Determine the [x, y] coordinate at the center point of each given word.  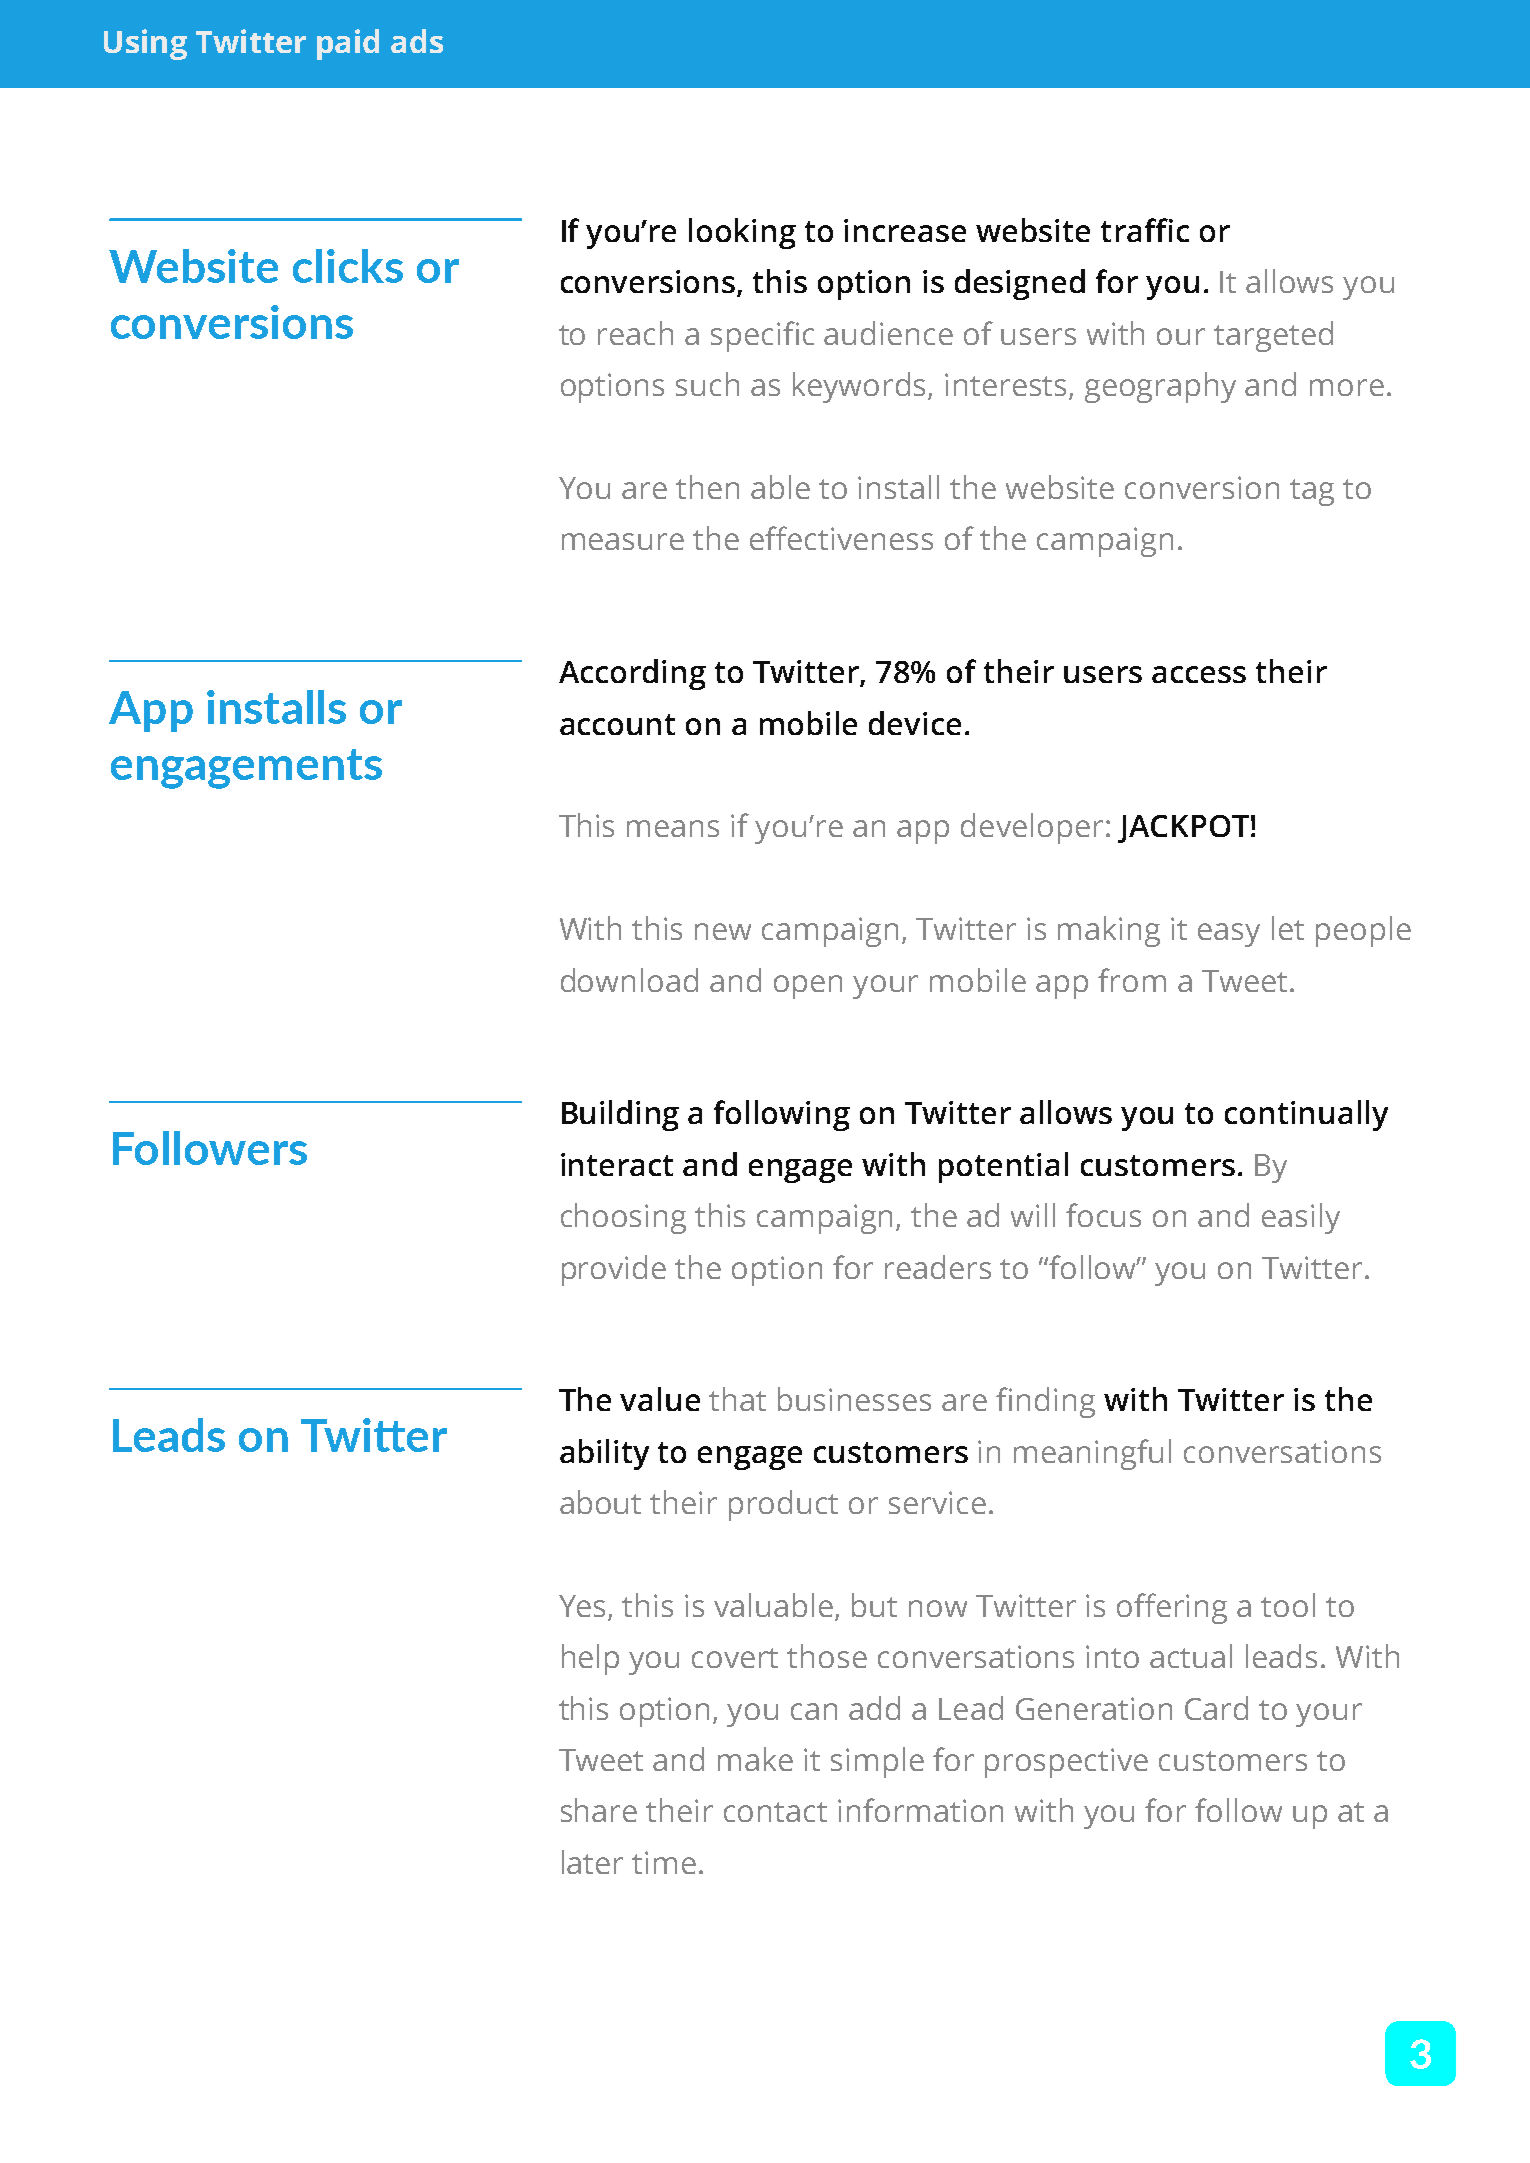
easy [1229, 935]
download [629, 980]
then [707, 487]
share [599, 1810]
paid [348, 44]
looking [742, 233]
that [737, 1399]
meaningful [1092, 1454]
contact [775, 1812]
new [723, 931]
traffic [1145, 230]
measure [623, 541]
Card [1216, 1708]
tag [1312, 492]
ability [604, 1454]
